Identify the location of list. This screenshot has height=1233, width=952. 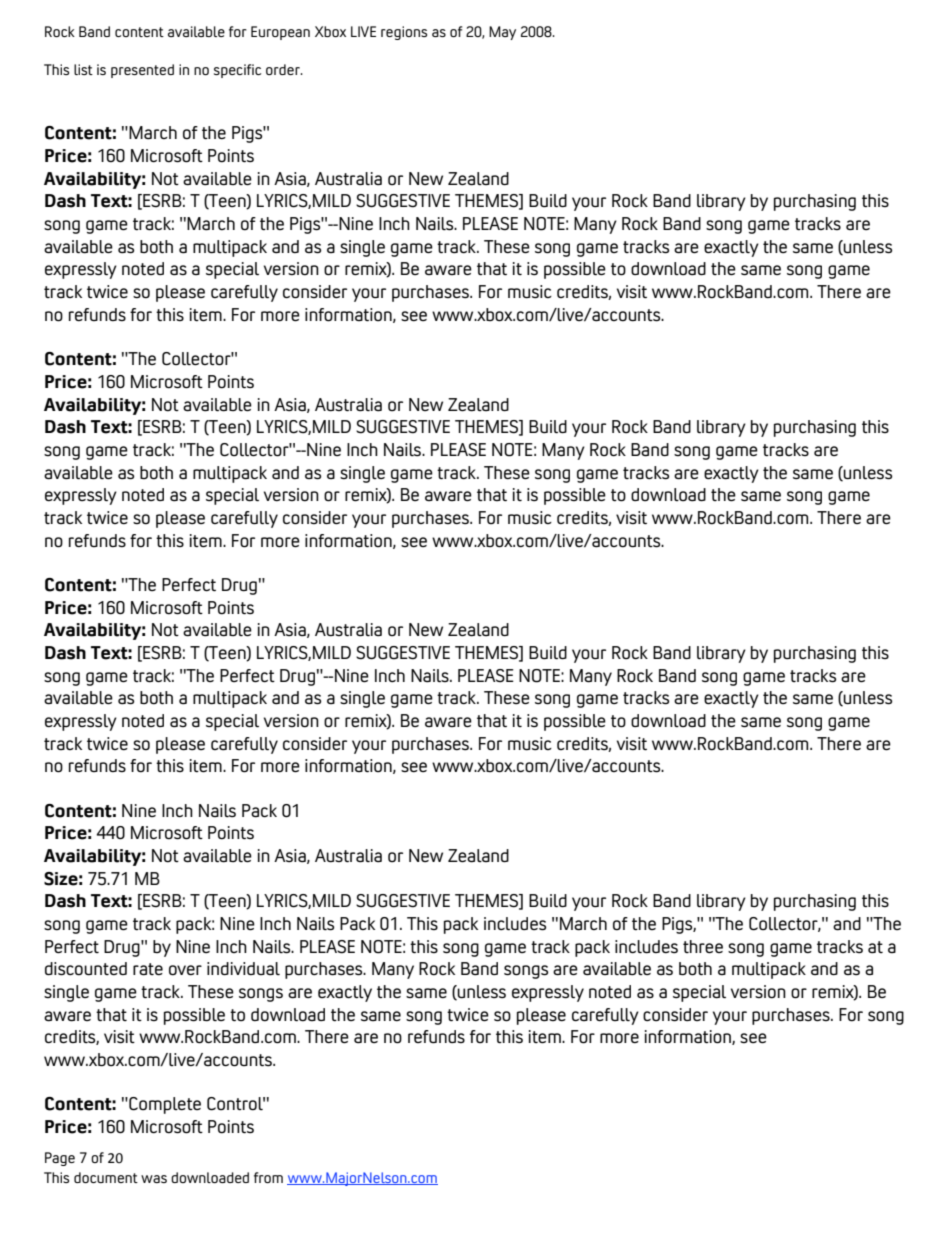
(83, 69).
